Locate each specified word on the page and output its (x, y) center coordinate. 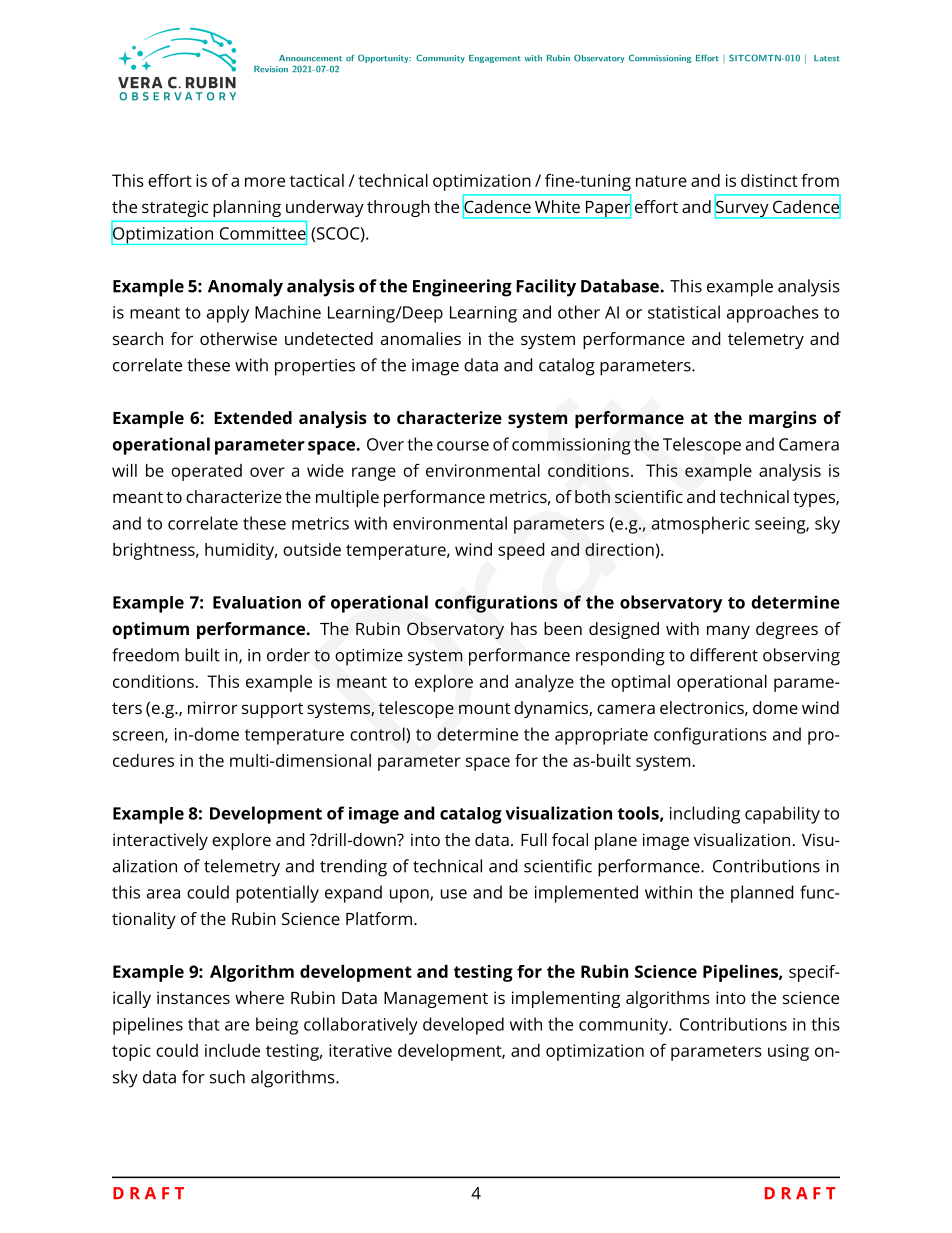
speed (521, 551)
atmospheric (701, 525)
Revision (271, 69)
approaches (773, 314)
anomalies (421, 338)
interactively (160, 841)
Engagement (495, 59)
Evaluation (257, 602)
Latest (827, 58)
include (232, 1050)
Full (534, 839)
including (705, 815)
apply (228, 314)
